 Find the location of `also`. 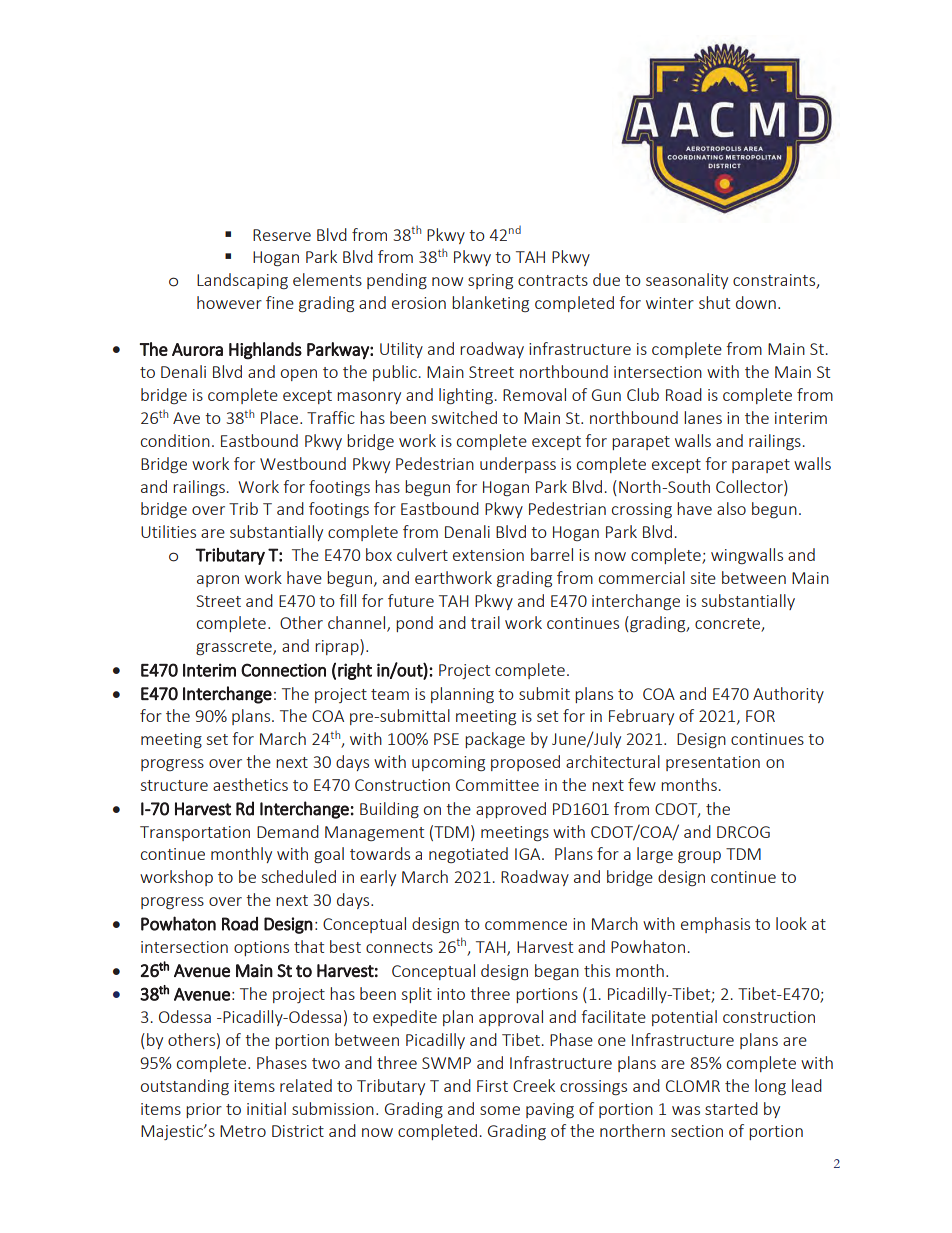

also is located at coordinates (731, 508).
